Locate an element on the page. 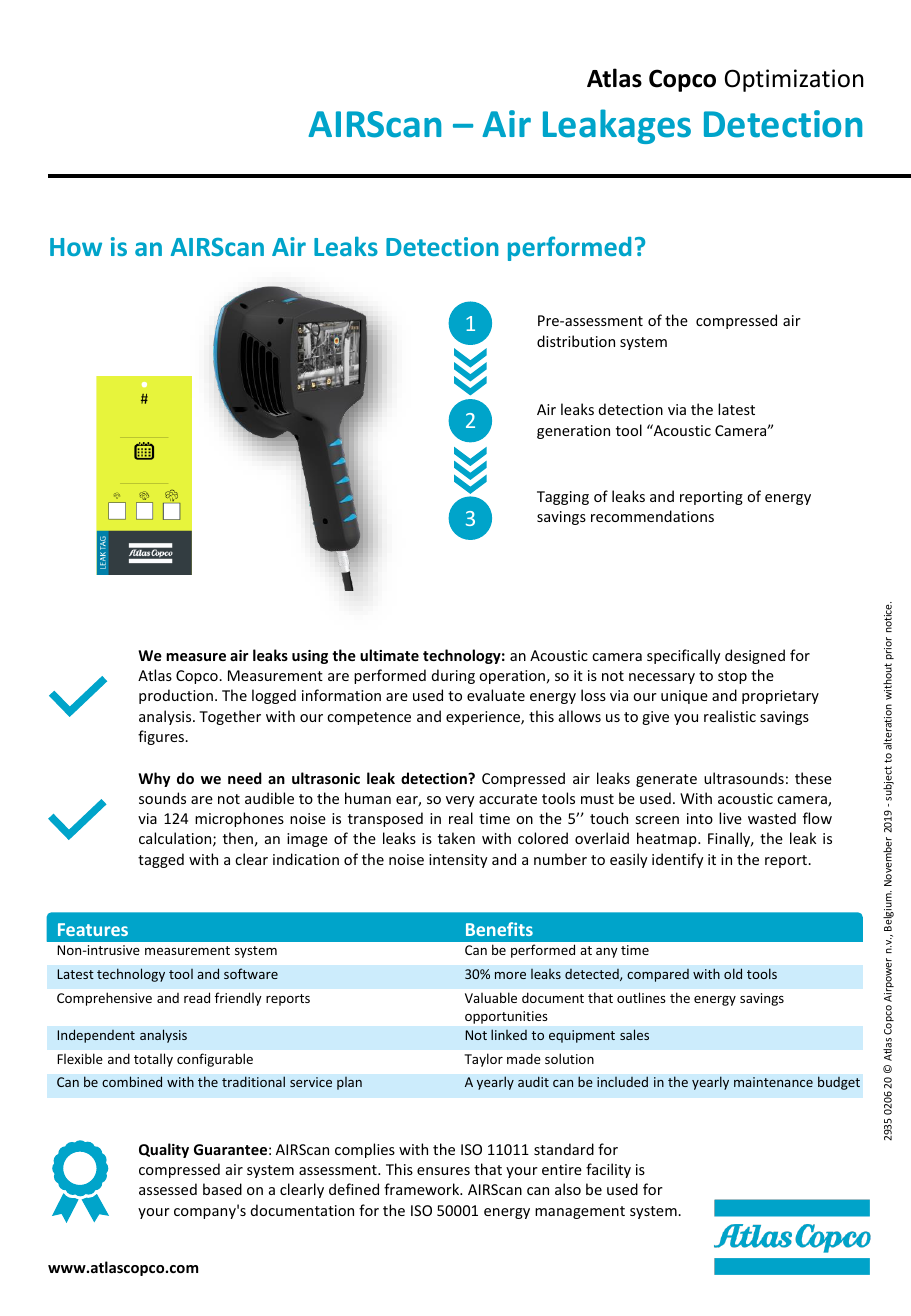 The image size is (911, 1316). designed is located at coordinates (755, 656).
